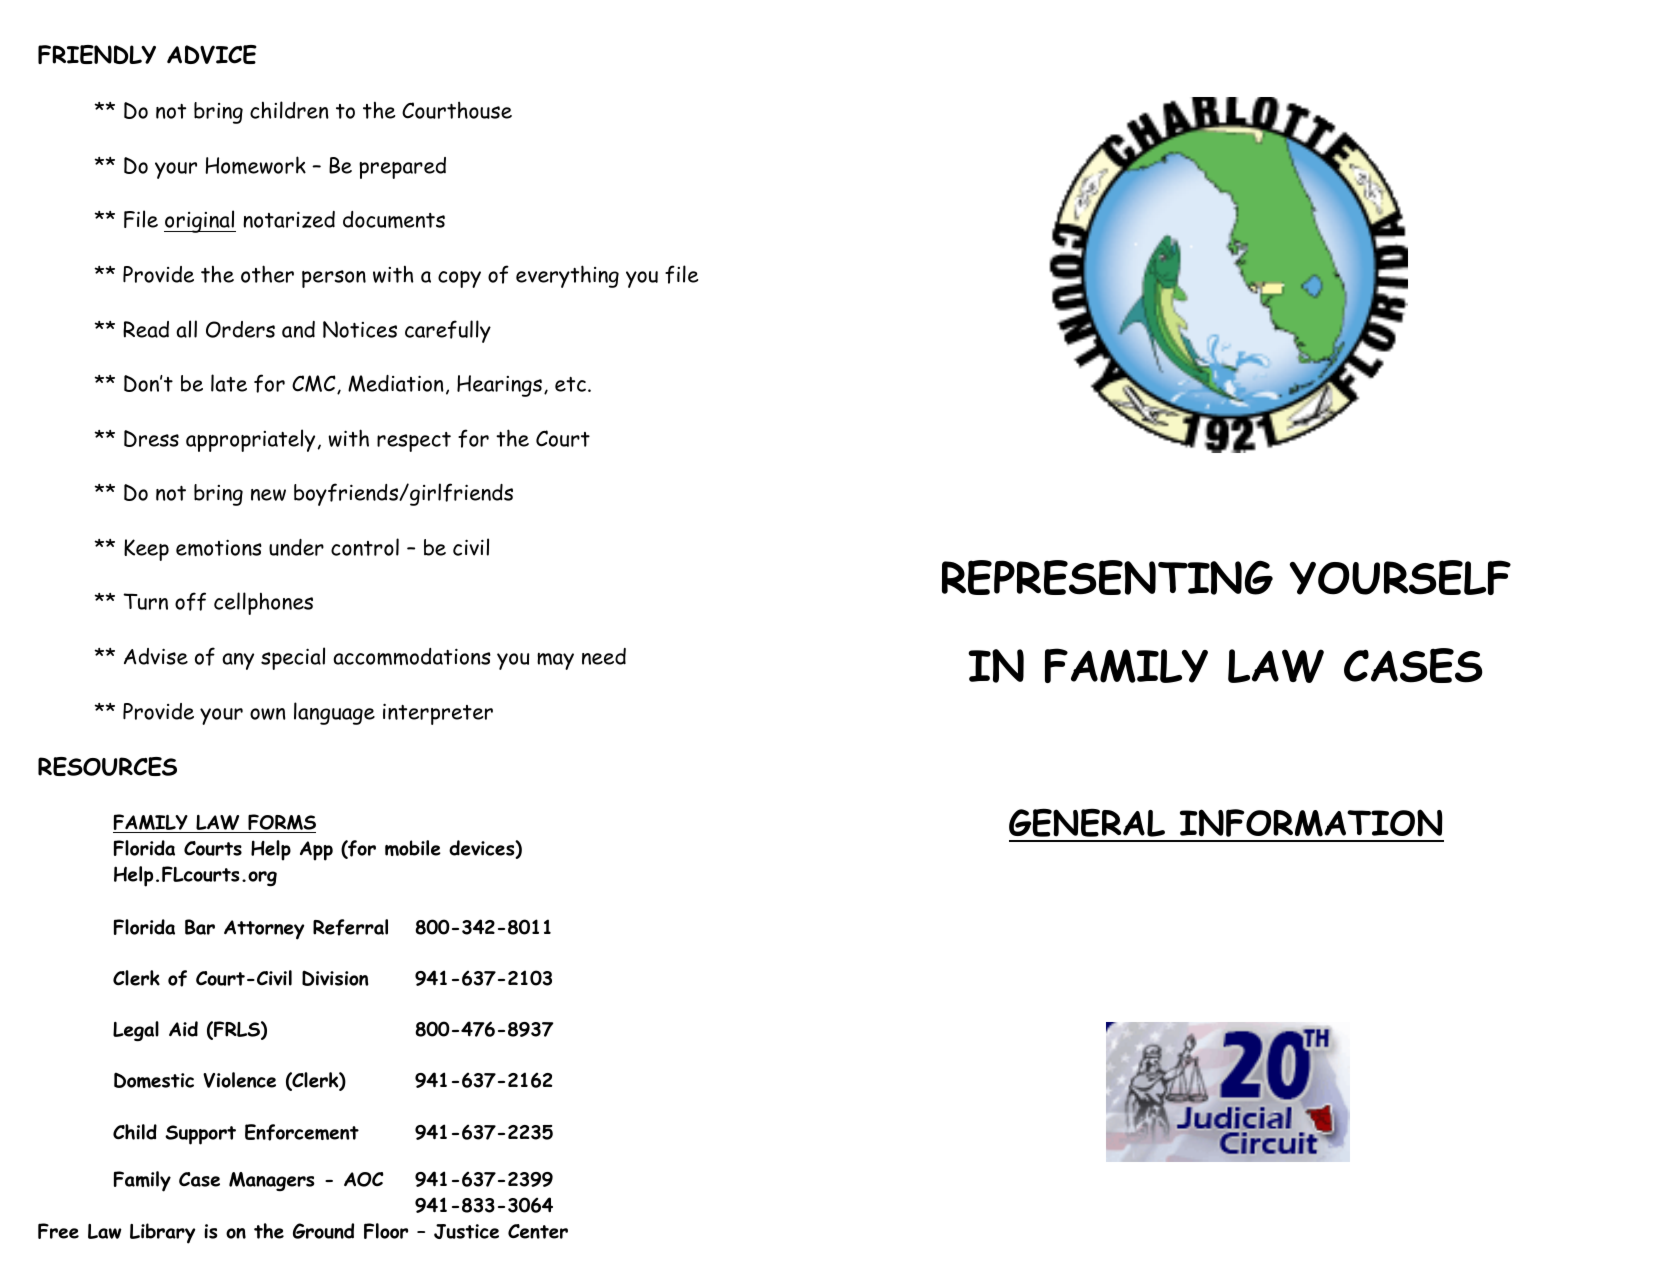 The width and height of the document is (1660, 1283). What do you see at coordinates (570, 384) in the document?
I see `etc` at bounding box center [570, 384].
